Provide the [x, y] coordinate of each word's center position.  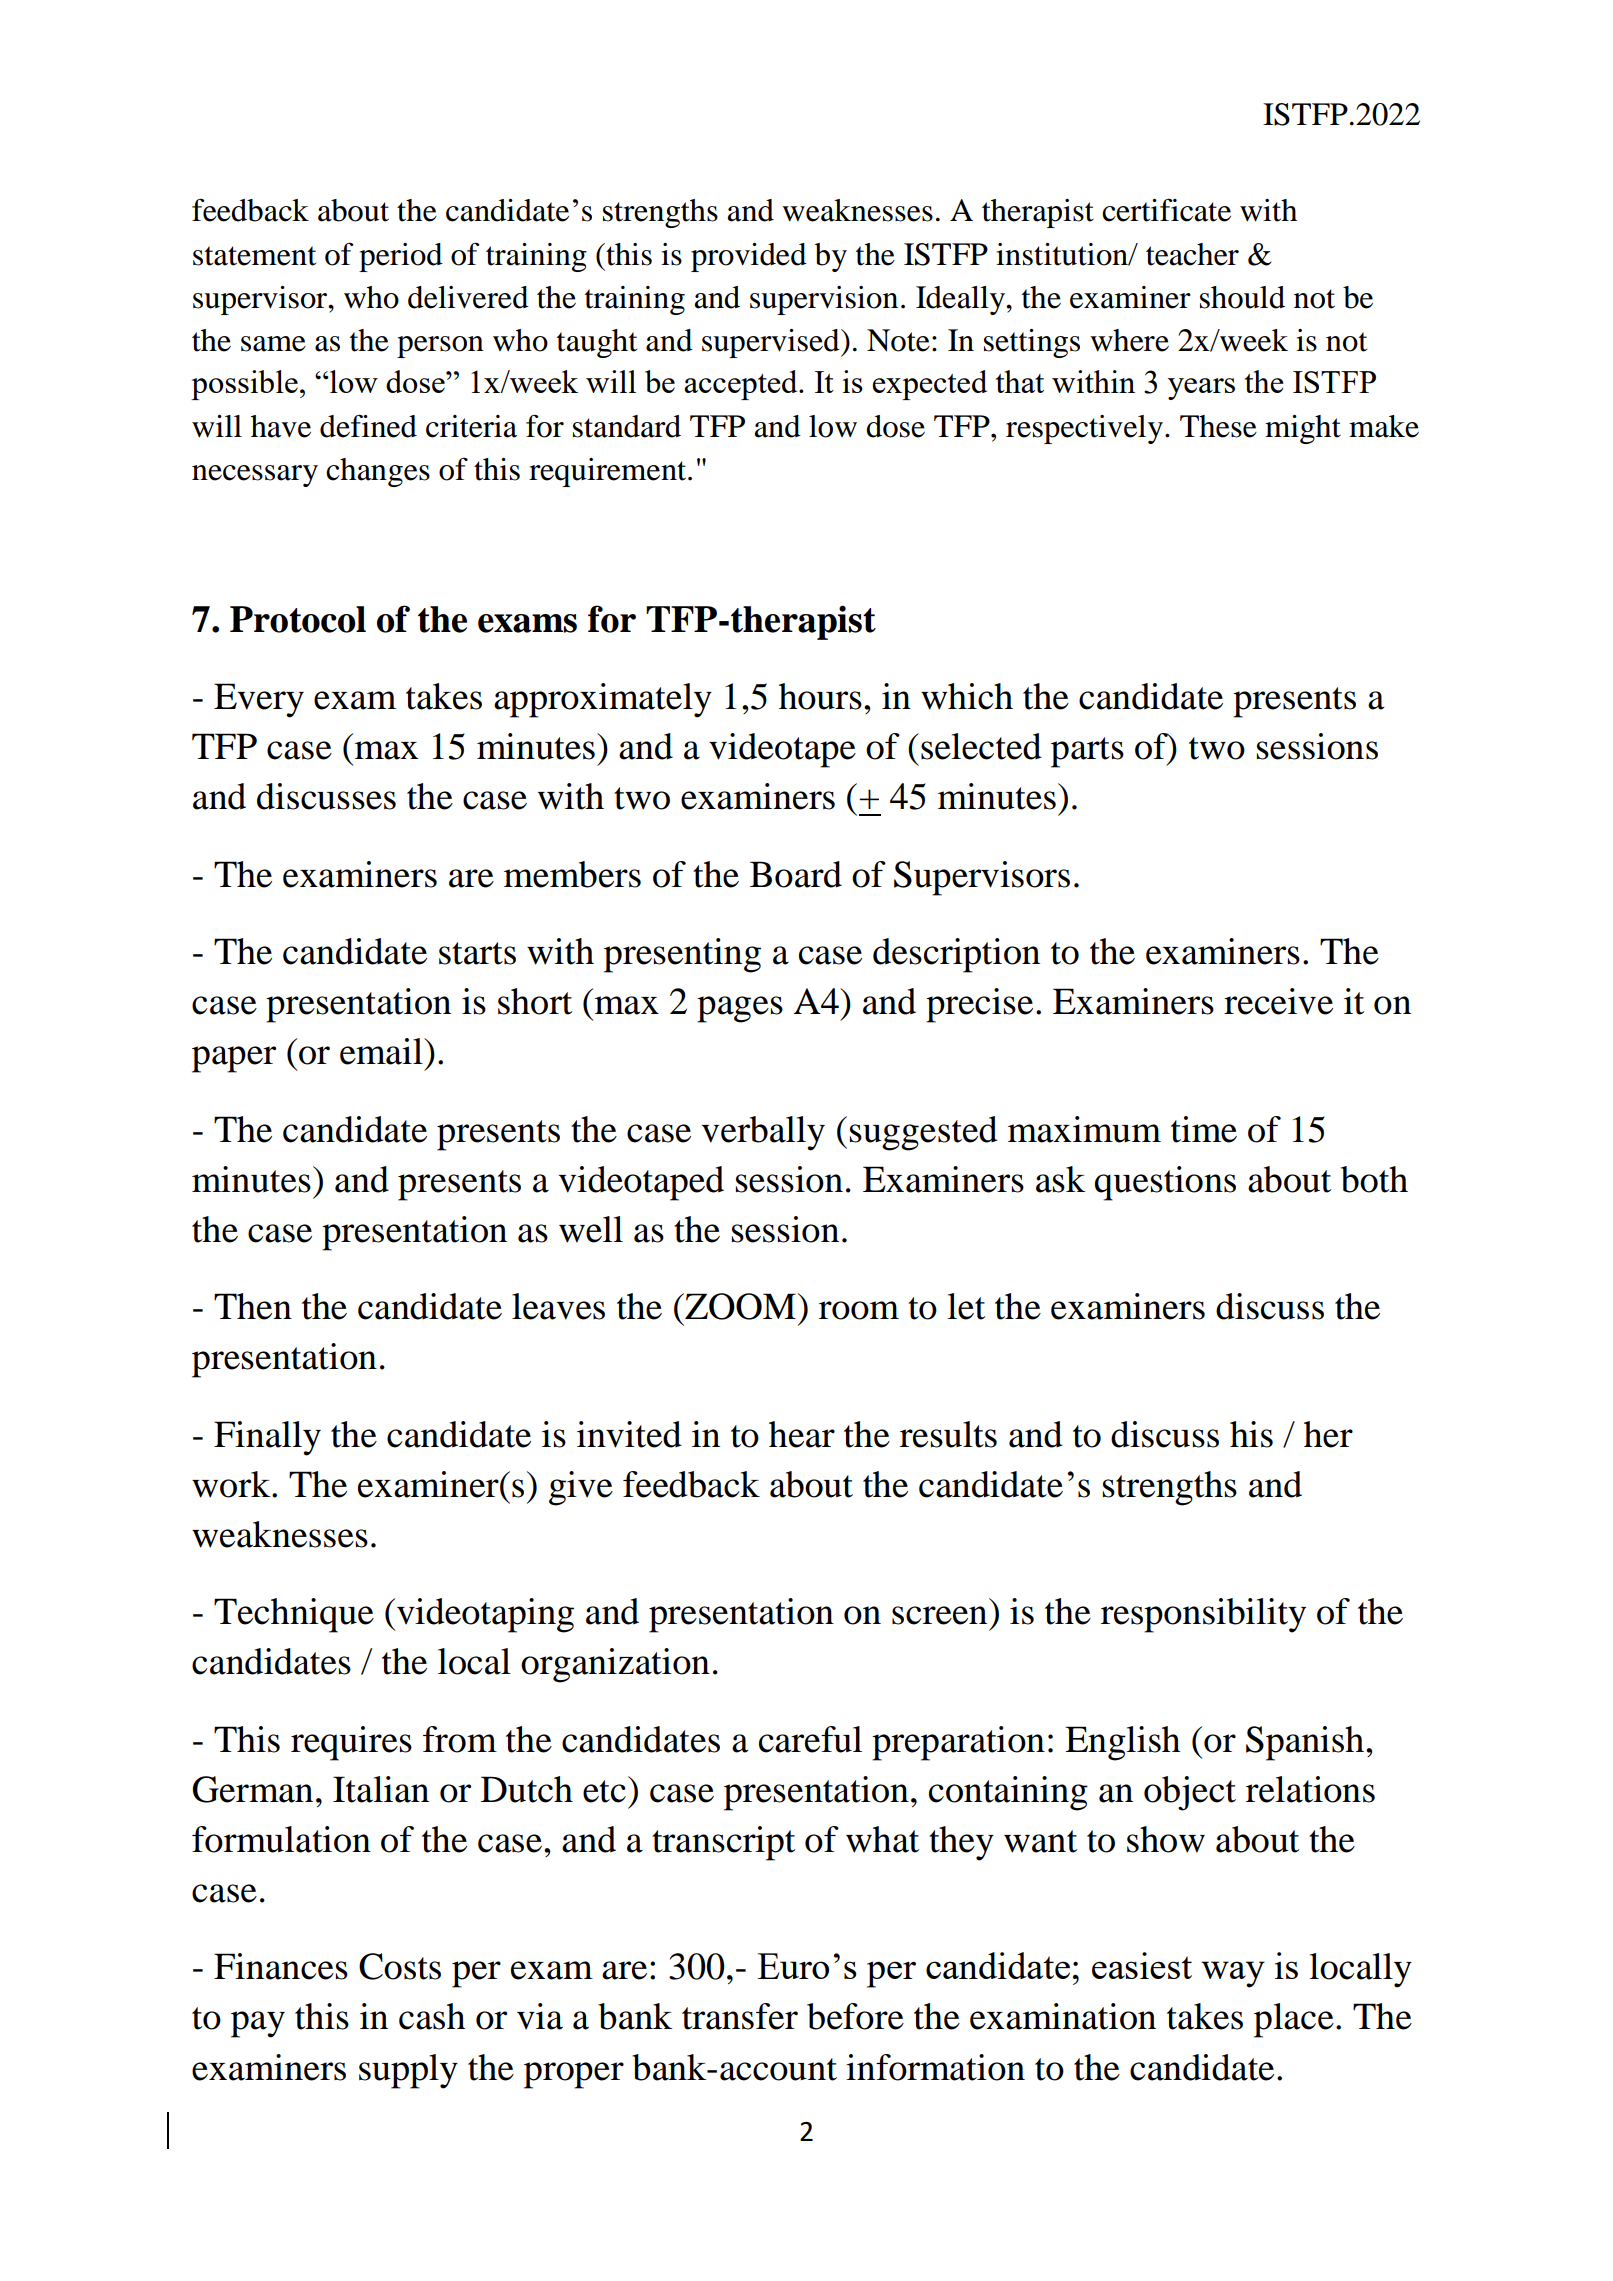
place [1294, 2020]
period [401, 257]
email [382, 1051]
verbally [763, 1133]
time [1204, 1129]
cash [432, 2016]
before [855, 2016]
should [1242, 297]
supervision [824, 300]
